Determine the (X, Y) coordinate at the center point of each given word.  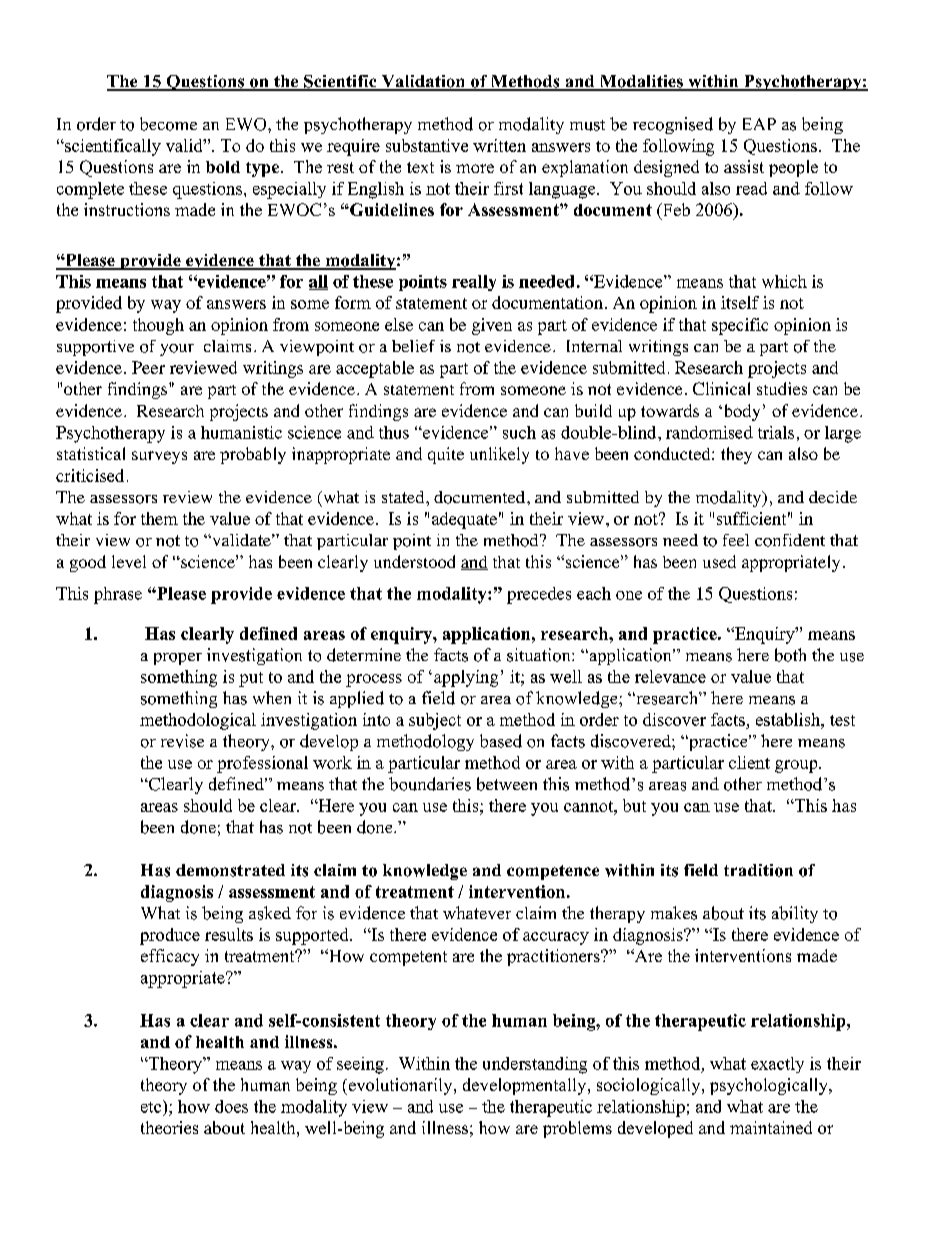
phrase (118, 595)
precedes (539, 595)
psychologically (770, 1086)
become (168, 124)
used (719, 561)
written (499, 145)
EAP (759, 124)
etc (152, 1106)
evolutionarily (400, 1086)
